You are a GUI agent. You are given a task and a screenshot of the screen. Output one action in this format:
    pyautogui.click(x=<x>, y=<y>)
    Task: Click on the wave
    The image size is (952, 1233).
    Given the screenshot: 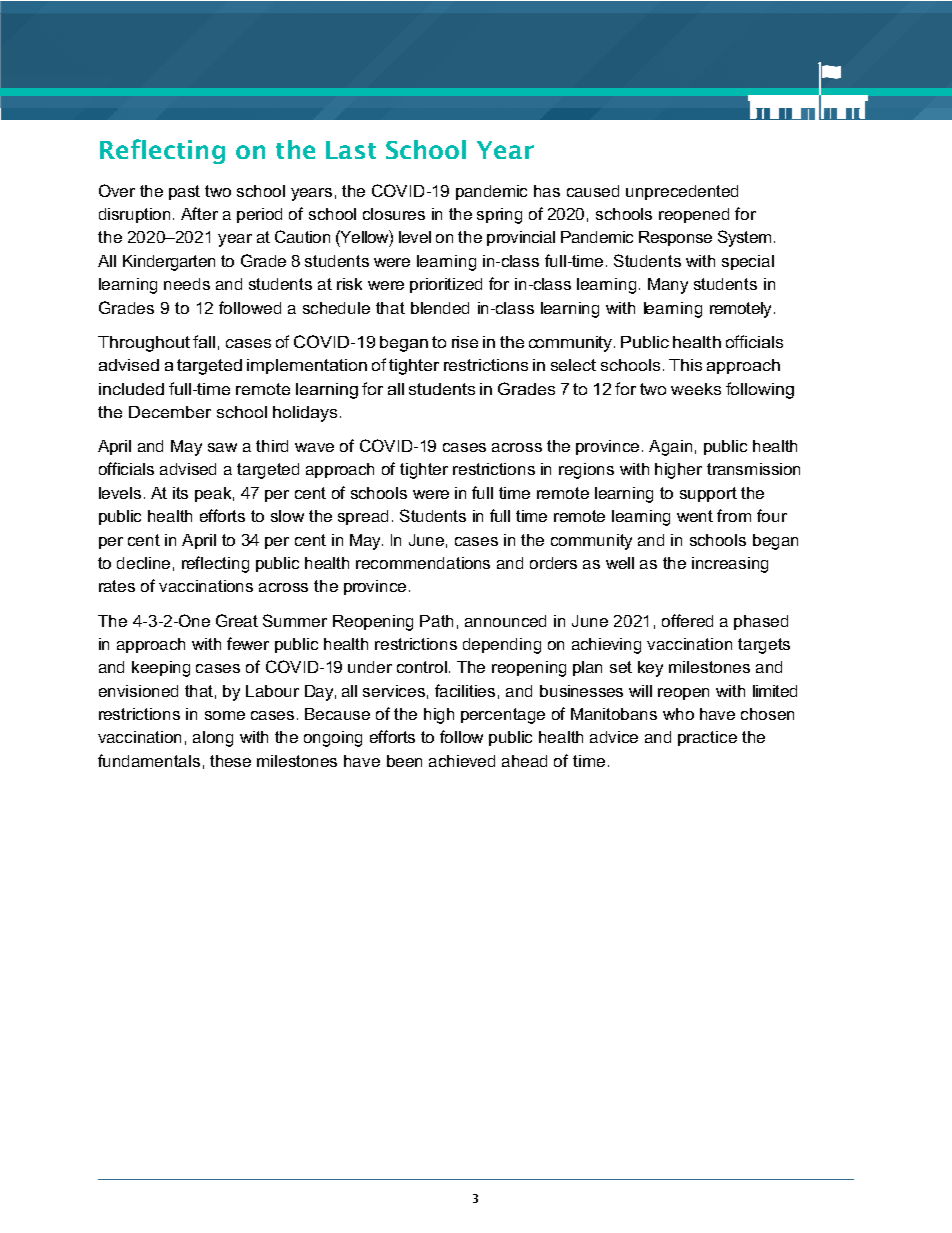 What is the action you would take?
    pyautogui.click(x=314, y=447)
